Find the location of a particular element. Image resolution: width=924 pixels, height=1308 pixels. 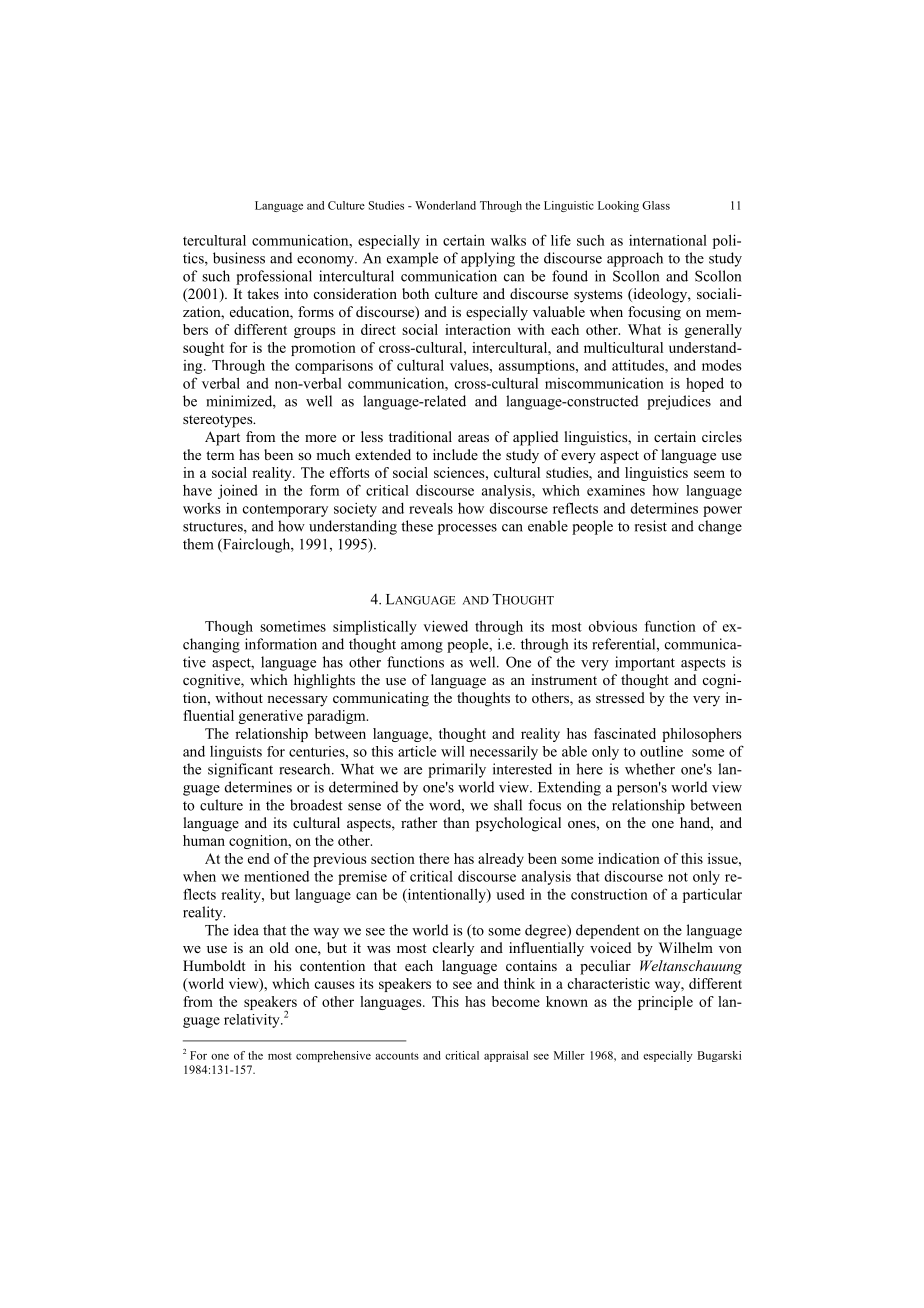

Glass is located at coordinates (656, 205).
